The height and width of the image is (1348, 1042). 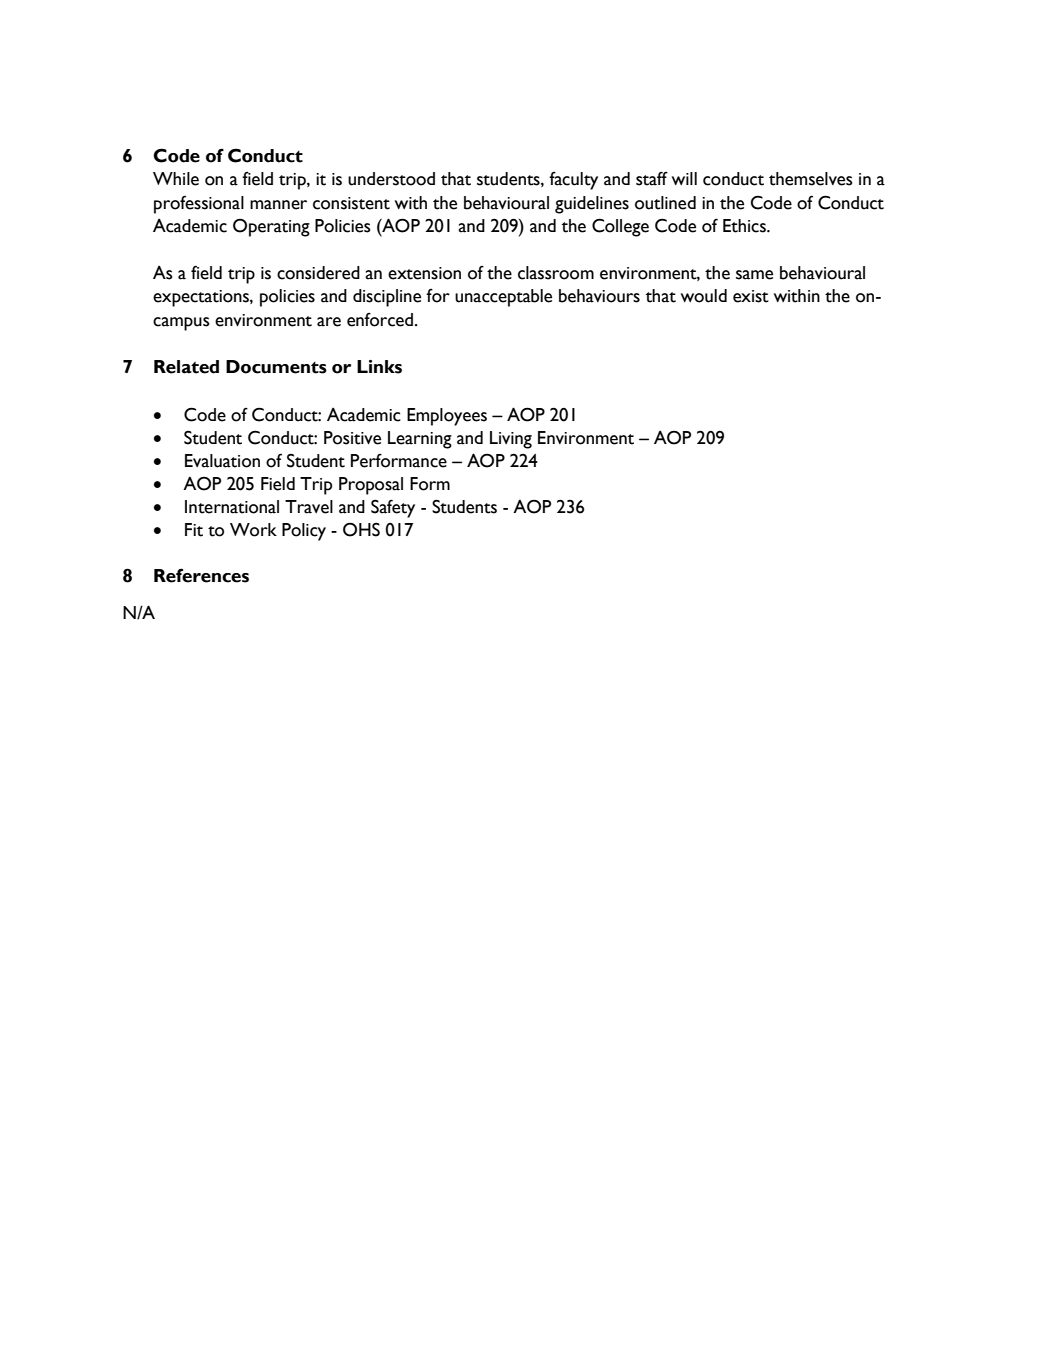 I want to click on Living, so click(x=511, y=440).
